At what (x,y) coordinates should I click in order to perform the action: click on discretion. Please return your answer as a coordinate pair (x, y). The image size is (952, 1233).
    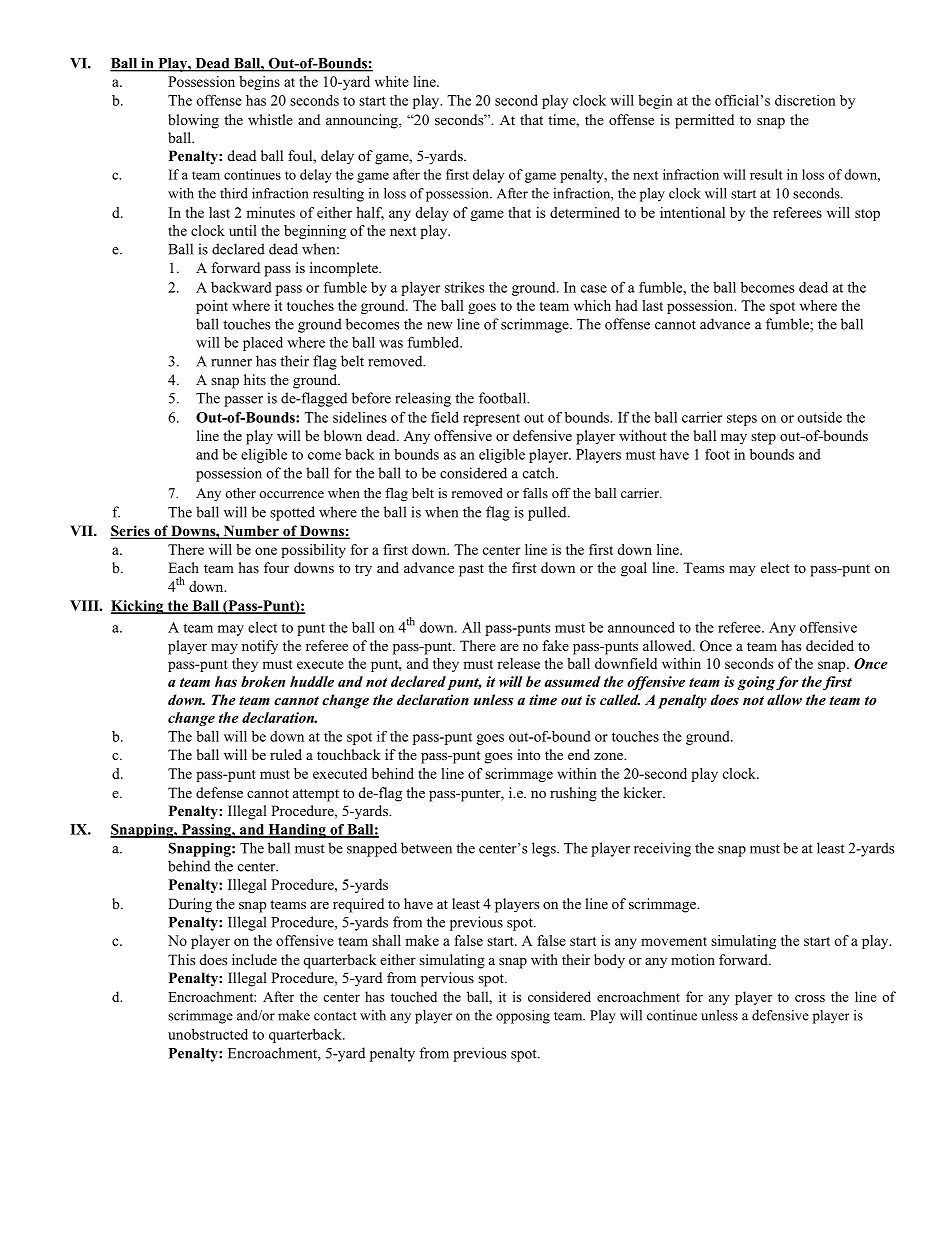
    Looking at the image, I should click on (805, 100).
